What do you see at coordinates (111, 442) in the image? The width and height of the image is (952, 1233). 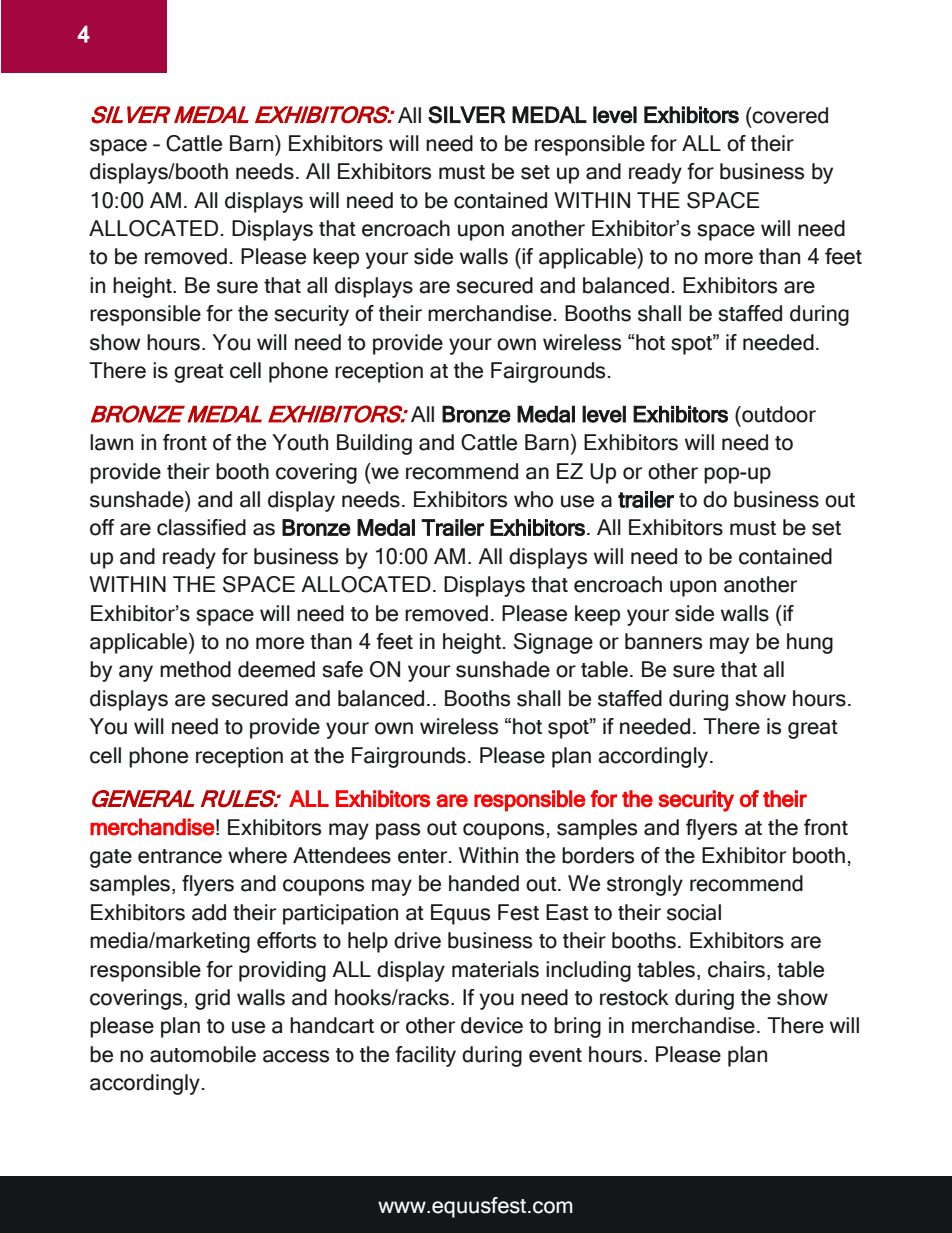 I see `lawn` at bounding box center [111, 442].
